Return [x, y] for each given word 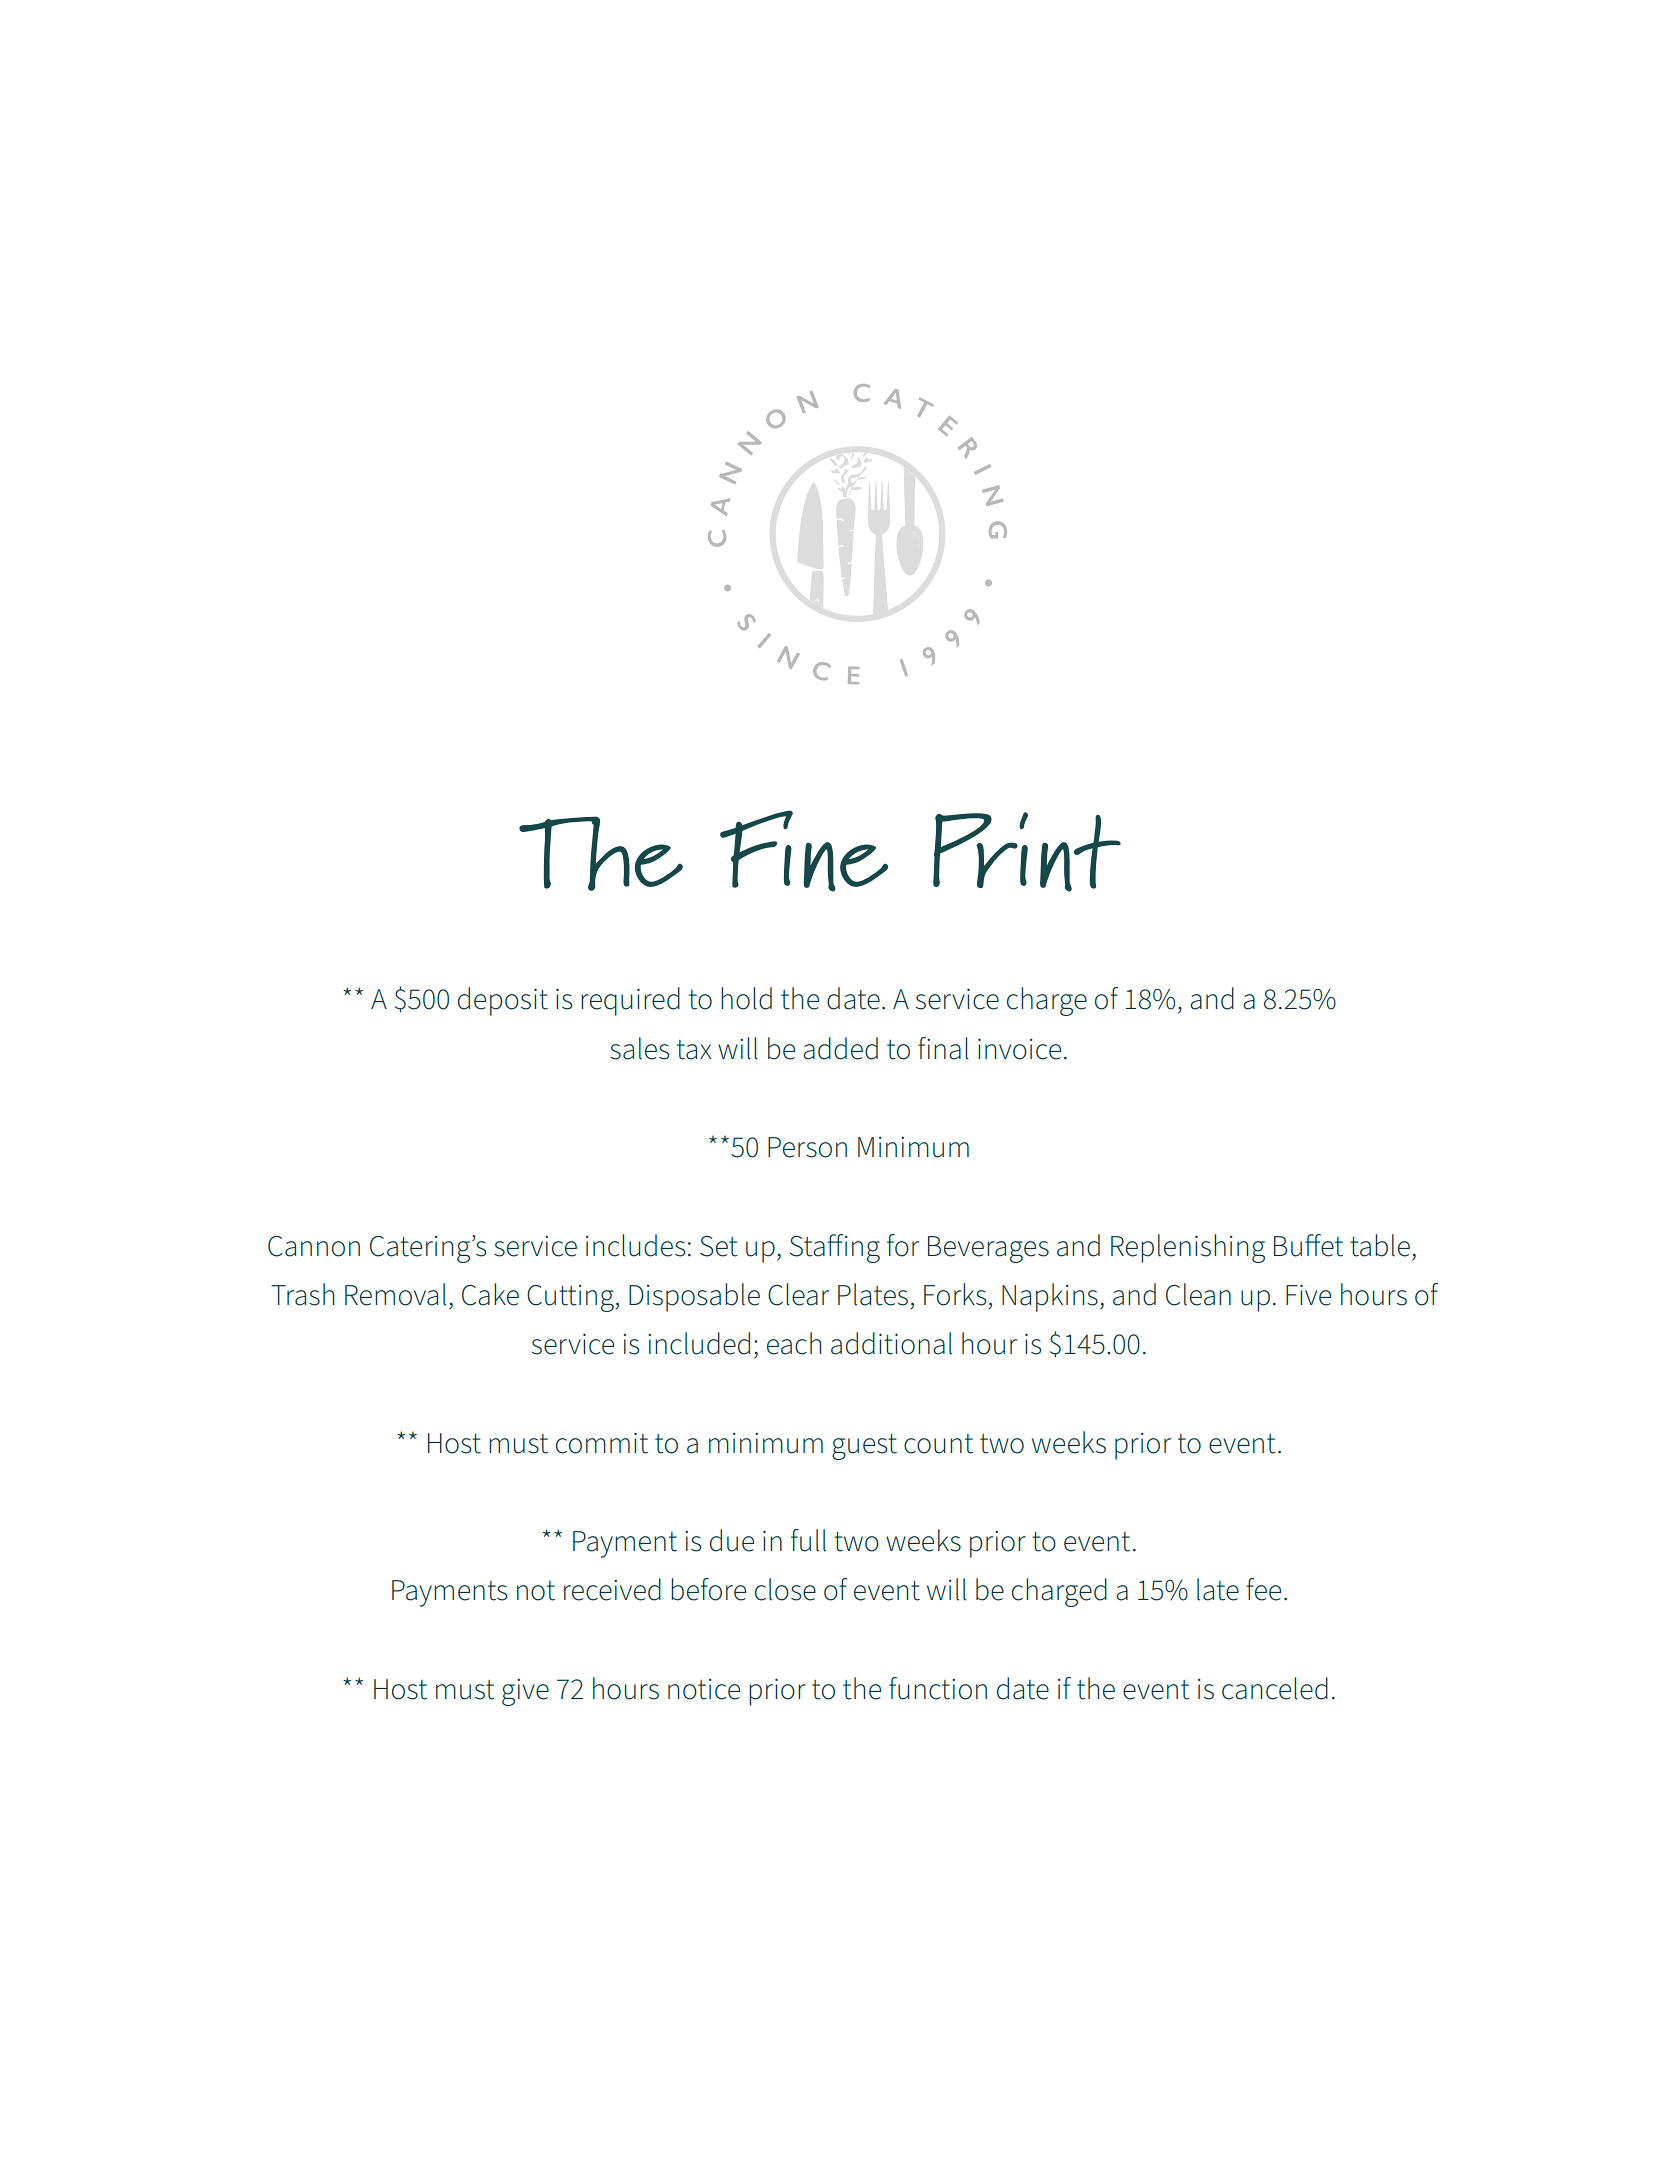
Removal [395, 1294]
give [525, 1692]
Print [1027, 852]
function [938, 1688]
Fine [804, 851]
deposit [503, 1001]
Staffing [835, 1248]
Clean [1198, 1294]
